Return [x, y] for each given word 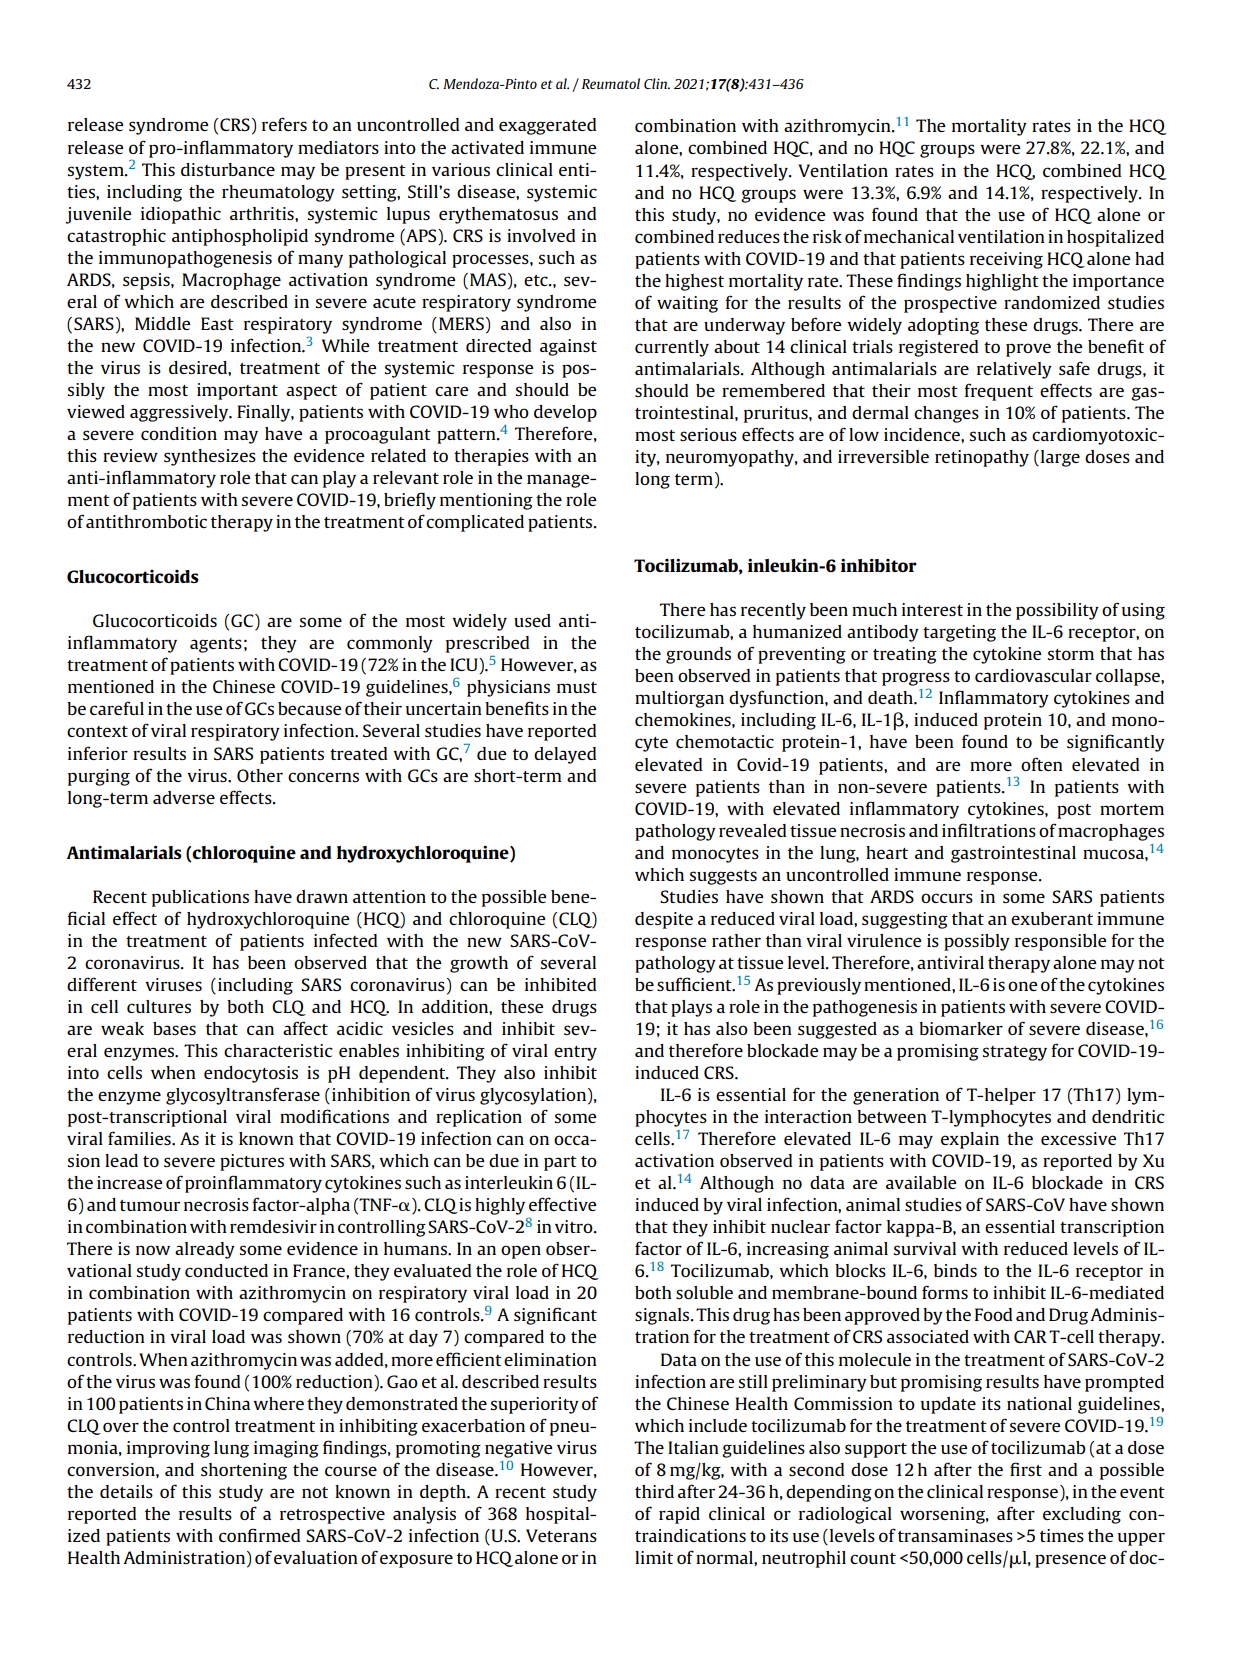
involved [541, 235]
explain [970, 1140]
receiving [1006, 260]
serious [708, 434]
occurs [947, 898]
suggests [723, 877]
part [560, 1163]
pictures [252, 1162]
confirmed [260, 1535]
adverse [184, 797]
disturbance [228, 169]
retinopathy [982, 458]
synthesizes [210, 457]
